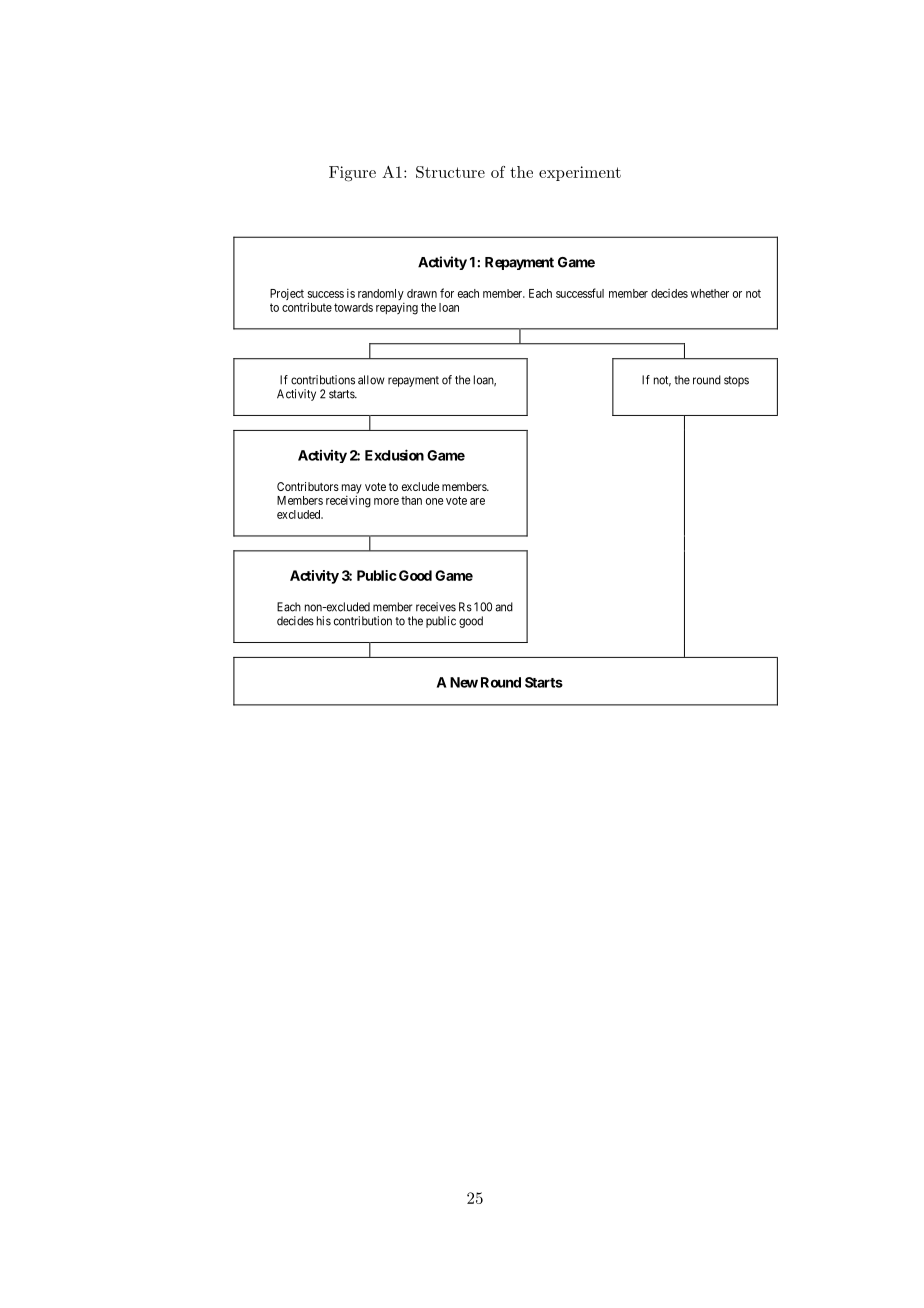  What do you see at coordinates (736, 381) in the screenshot?
I see `stops` at bounding box center [736, 381].
